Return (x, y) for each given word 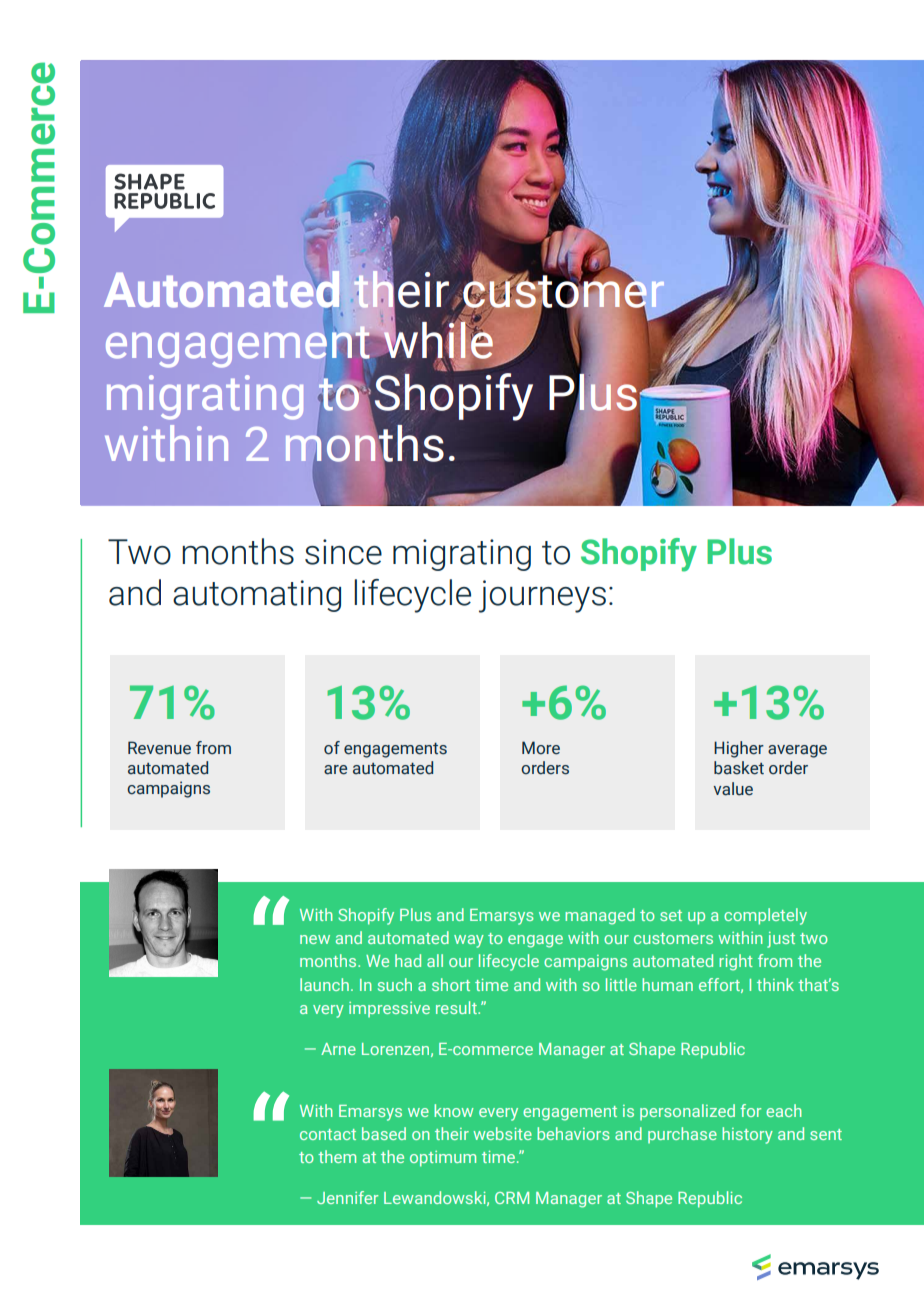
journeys (542, 596)
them (337, 1156)
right (736, 962)
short (451, 984)
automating (257, 596)
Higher (739, 749)
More (541, 748)
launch (324, 984)
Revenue (159, 748)
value (733, 789)
